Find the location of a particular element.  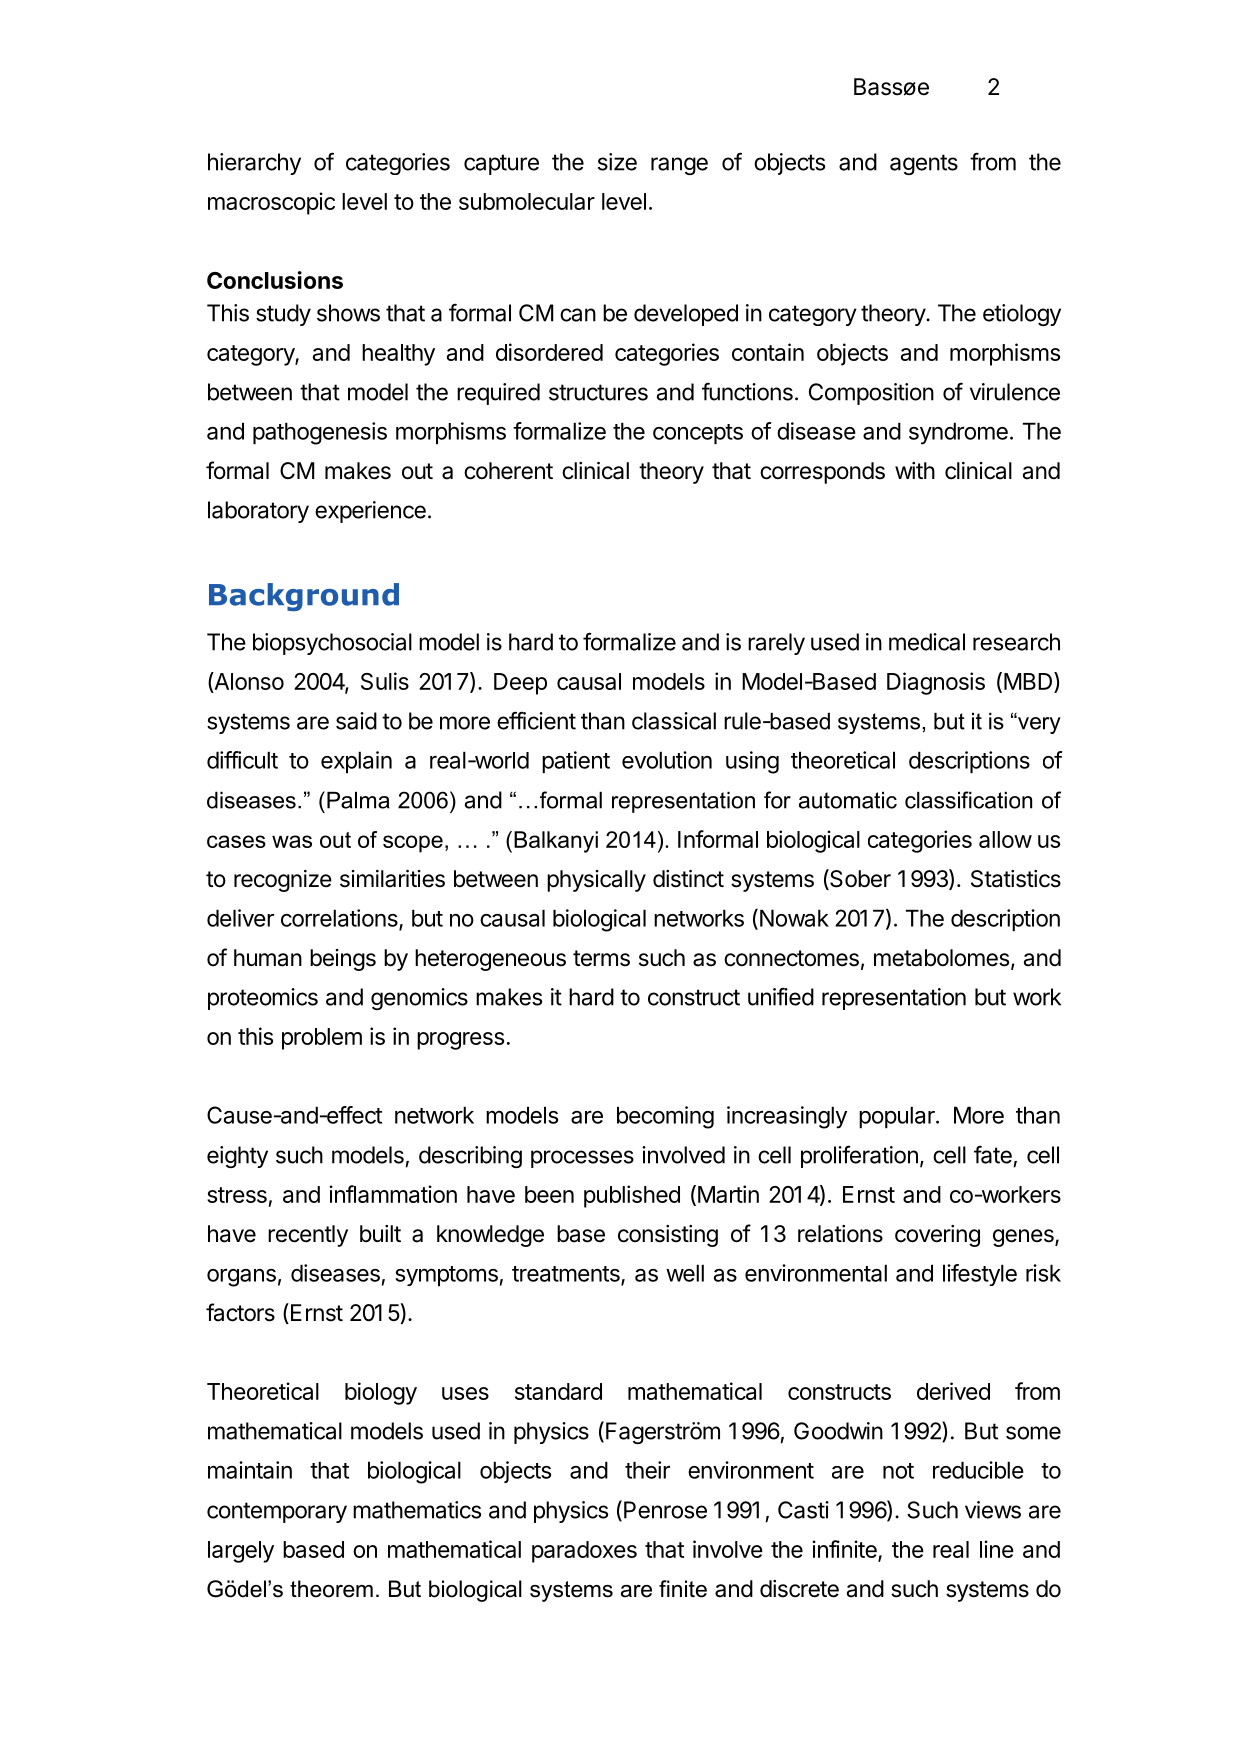

experience is located at coordinates (370, 512).
